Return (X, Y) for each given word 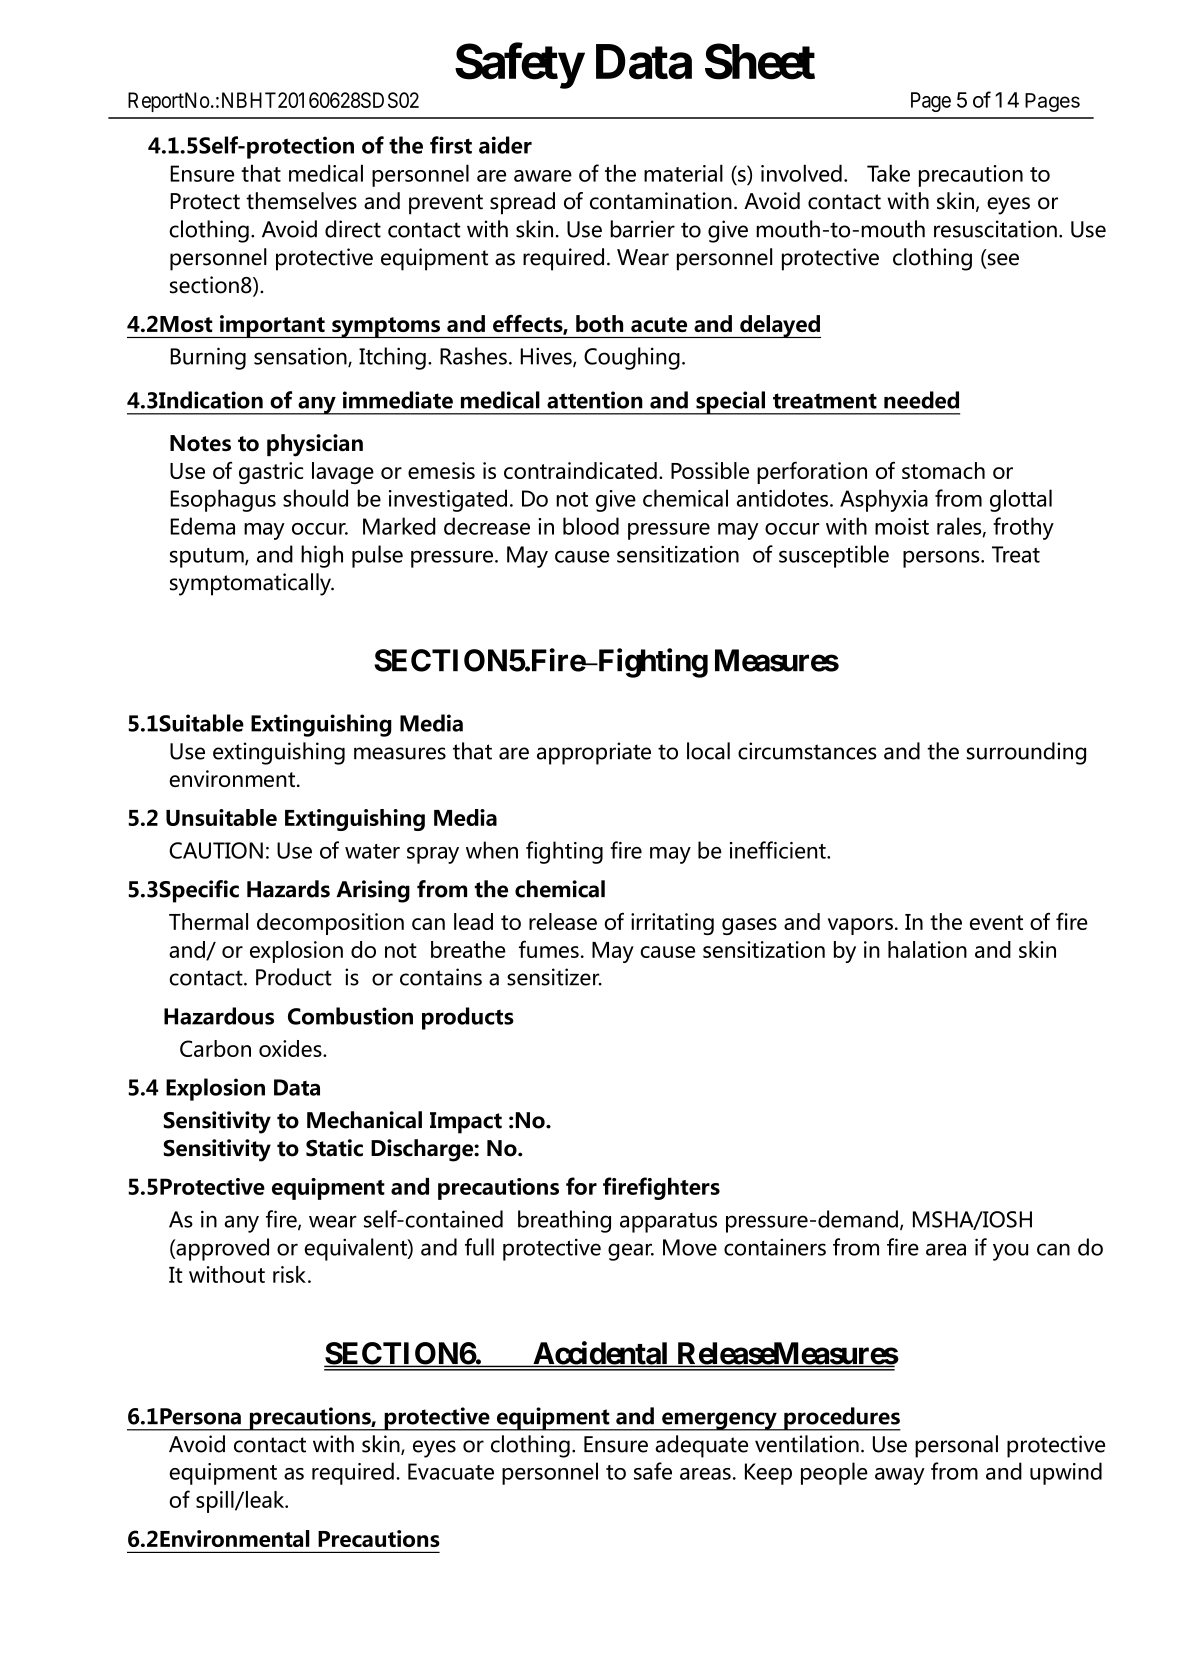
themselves (301, 201)
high (322, 556)
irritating (672, 924)
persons (942, 559)
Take (888, 173)
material (683, 173)
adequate (701, 1446)
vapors (860, 926)
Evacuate (451, 1471)
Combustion (350, 1016)
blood (591, 526)
